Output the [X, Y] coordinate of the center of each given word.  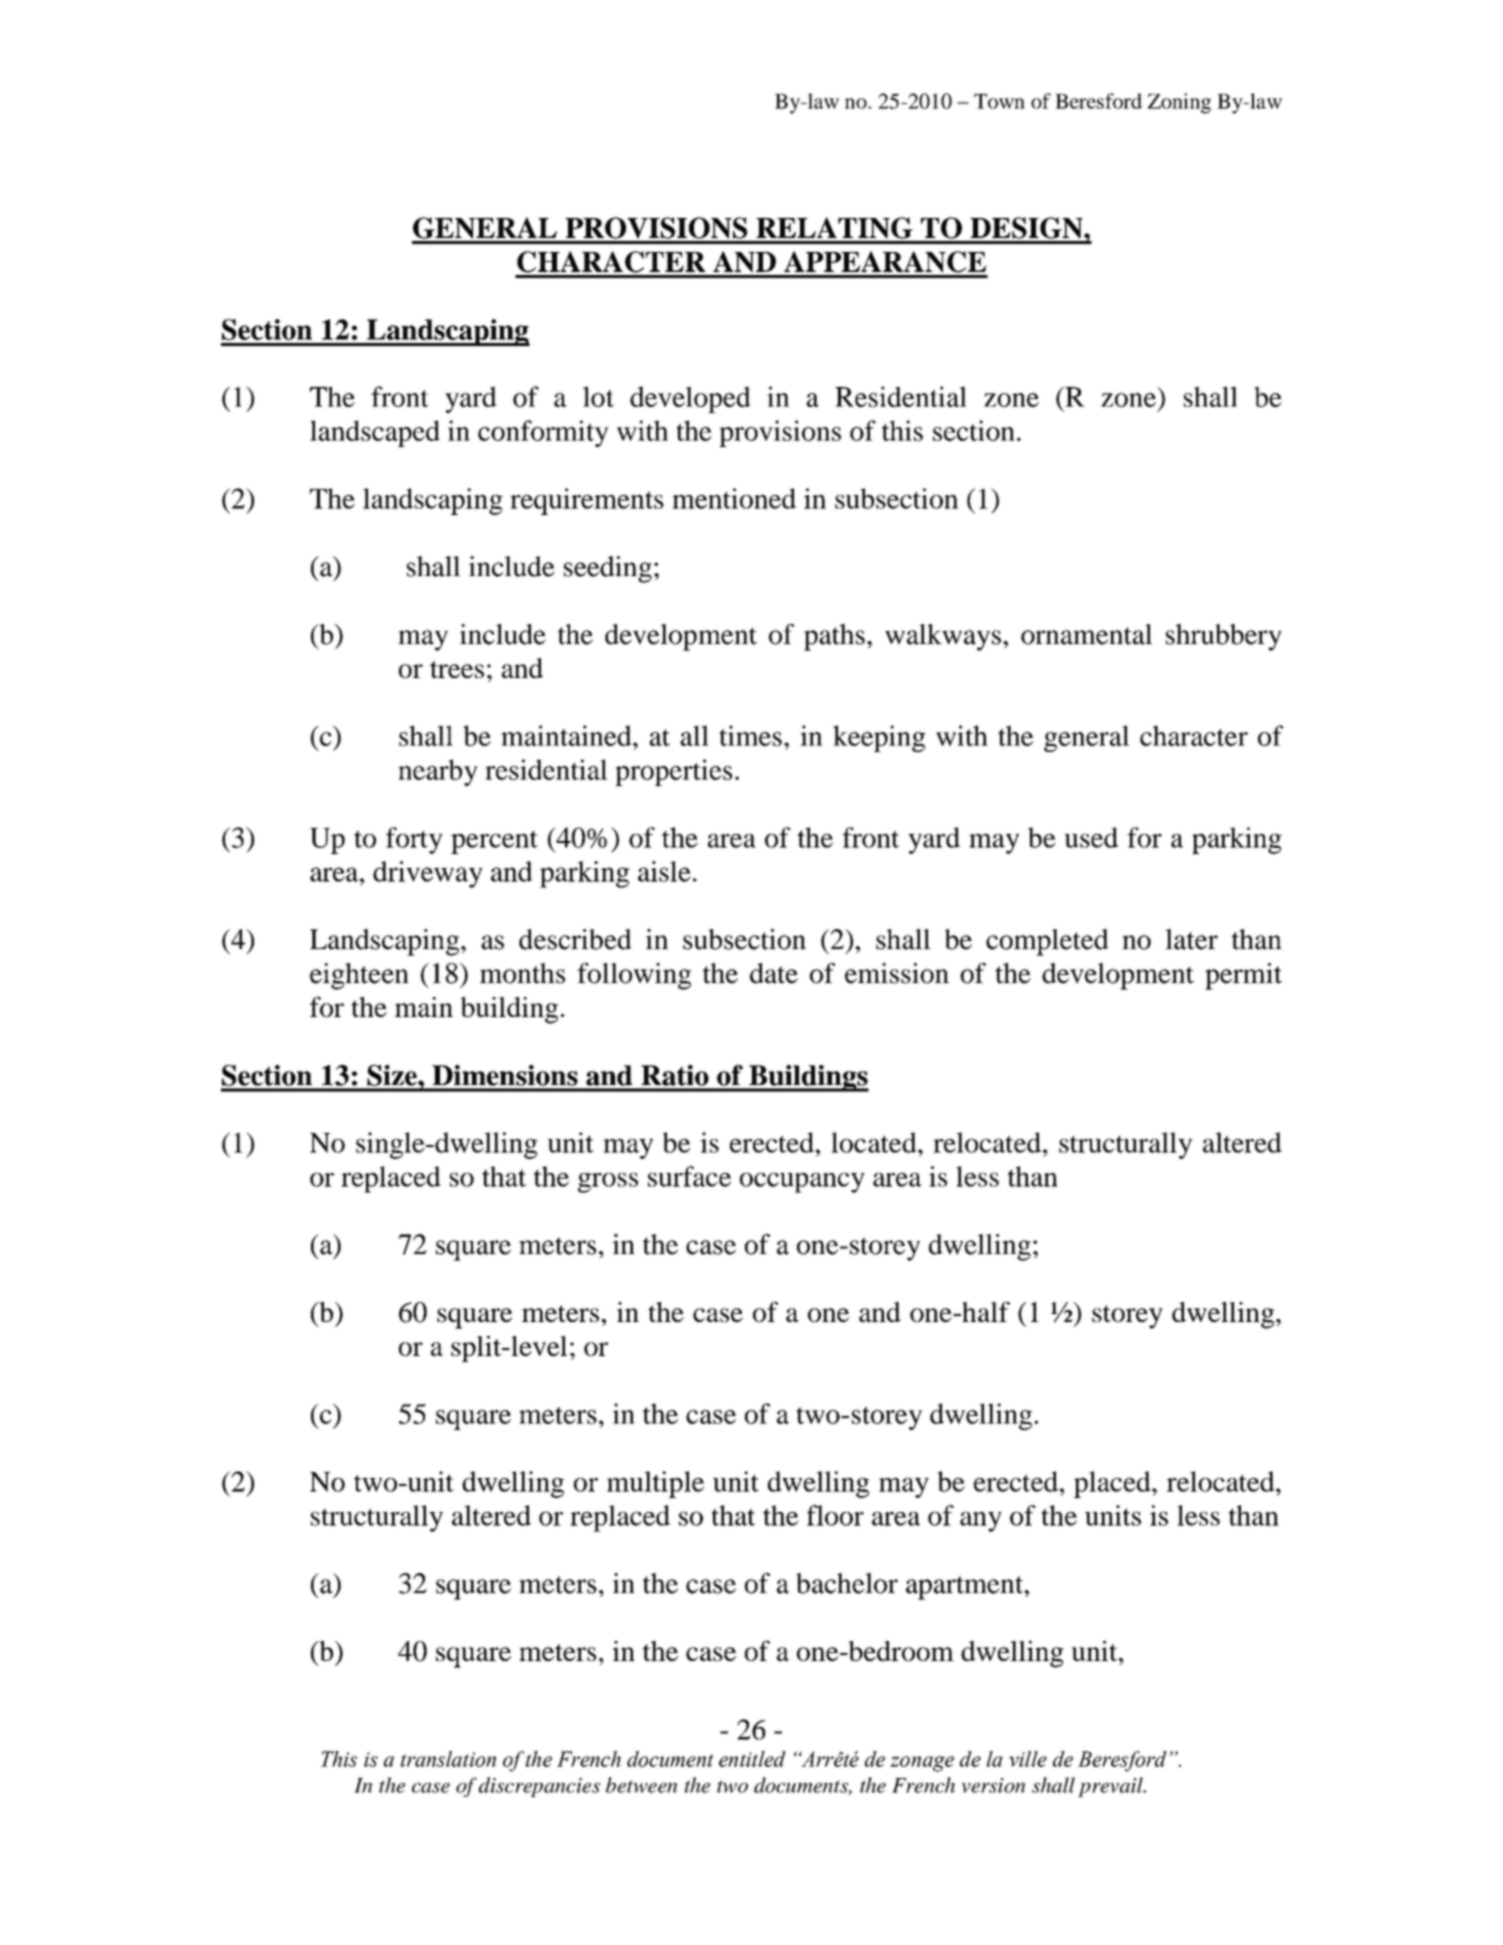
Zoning [1179, 103]
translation [448, 1759]
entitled [752, 1759]
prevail [1111, 1787]
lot [598, 396]
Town [999, 101]
